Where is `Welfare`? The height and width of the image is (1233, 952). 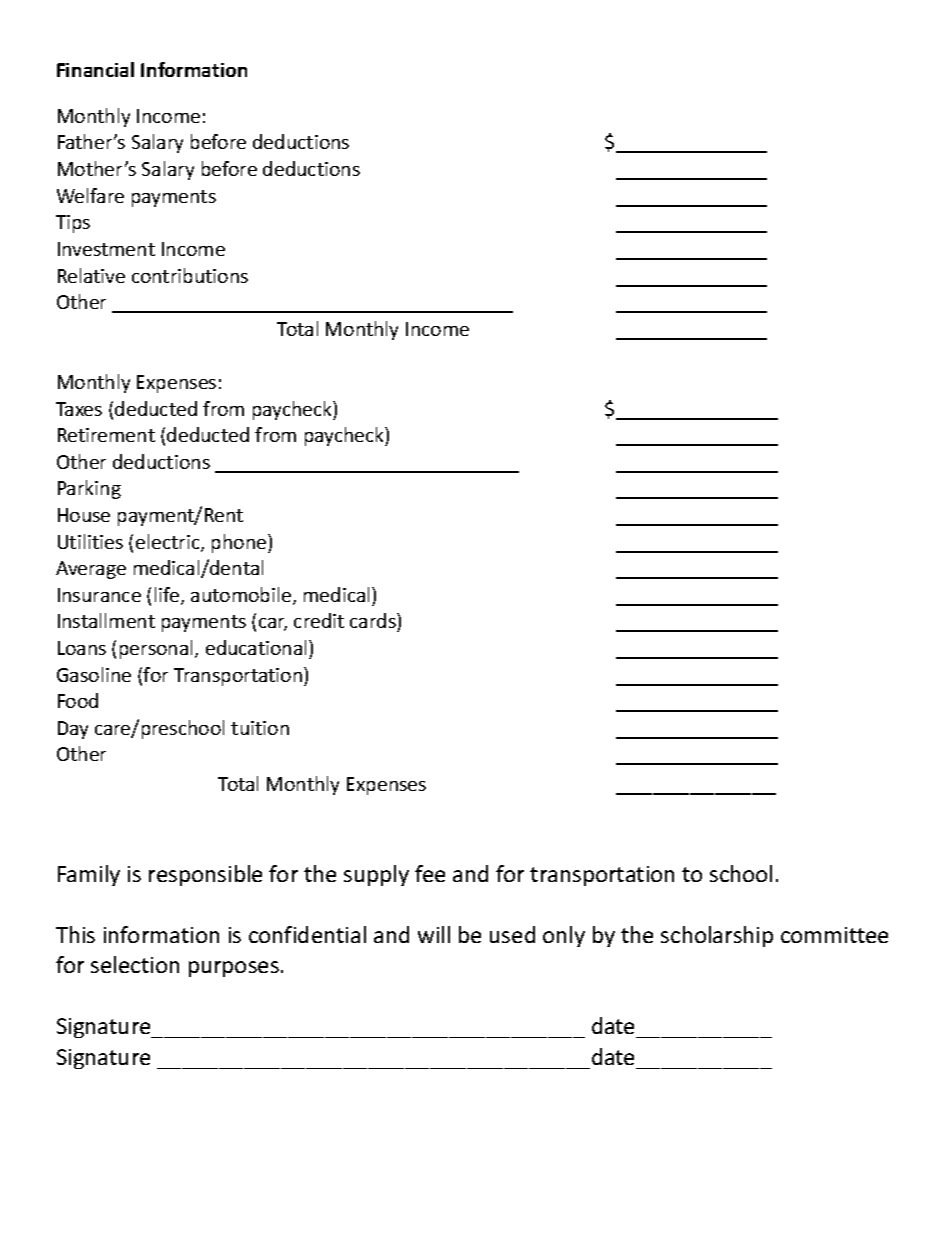
Welfare is located at coordinates (90, 195).
